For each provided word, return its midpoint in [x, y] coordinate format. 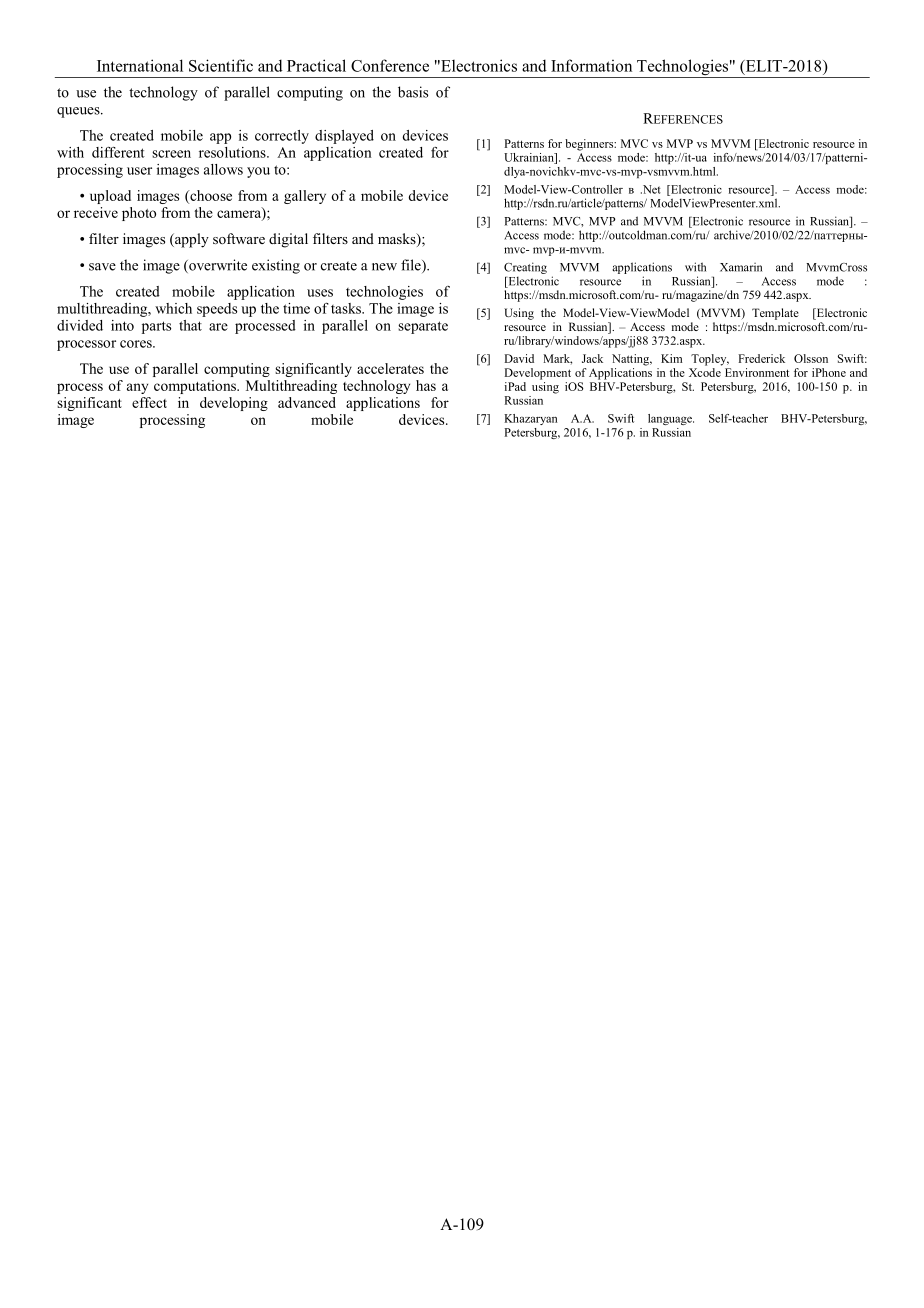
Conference [390, 65]
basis [413, 92]
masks [398, 240]
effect [149, 402]
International [140, 65]
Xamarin [741, 267]
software [239, 238]
